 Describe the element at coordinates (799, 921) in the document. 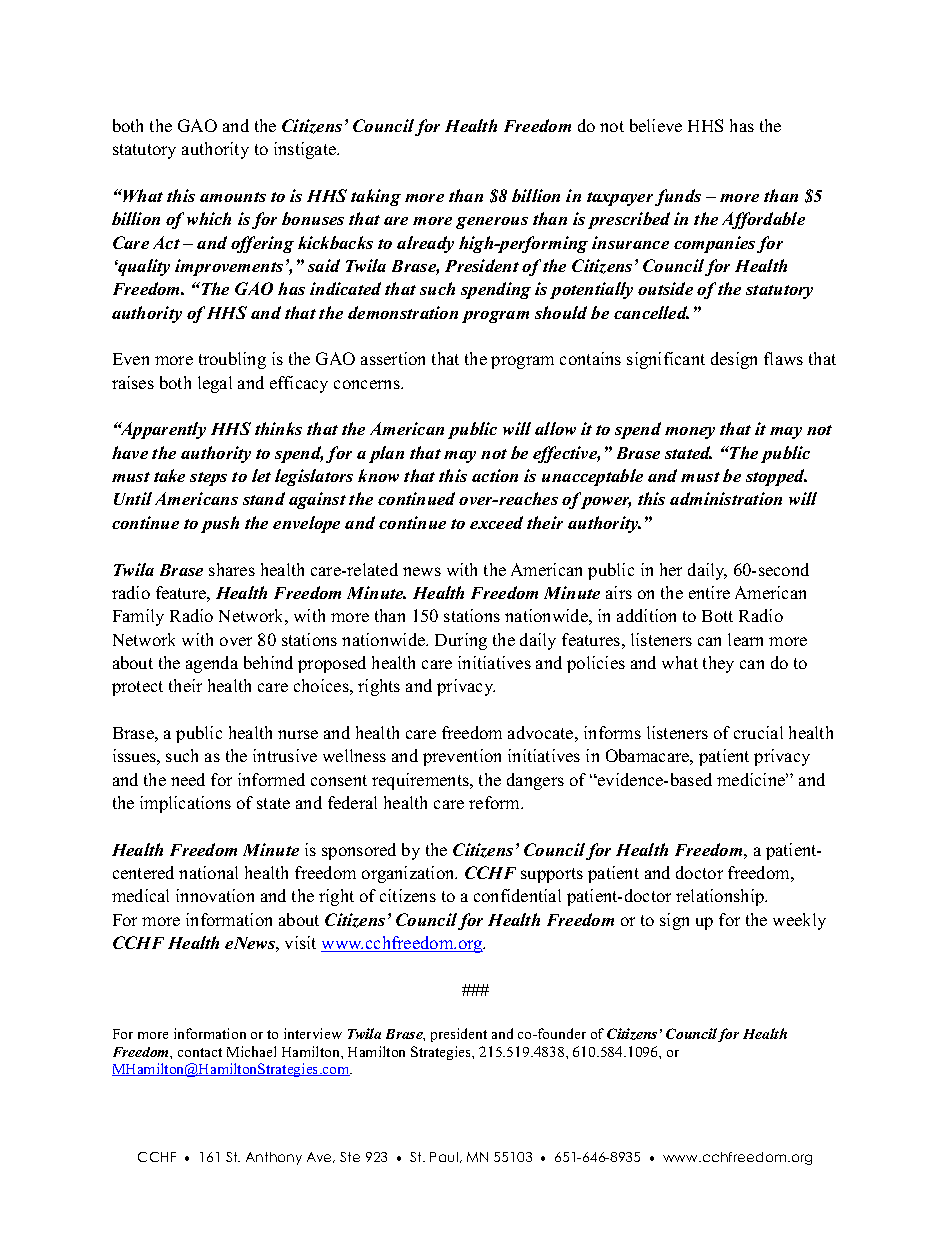

I see `weekly` at that location.
